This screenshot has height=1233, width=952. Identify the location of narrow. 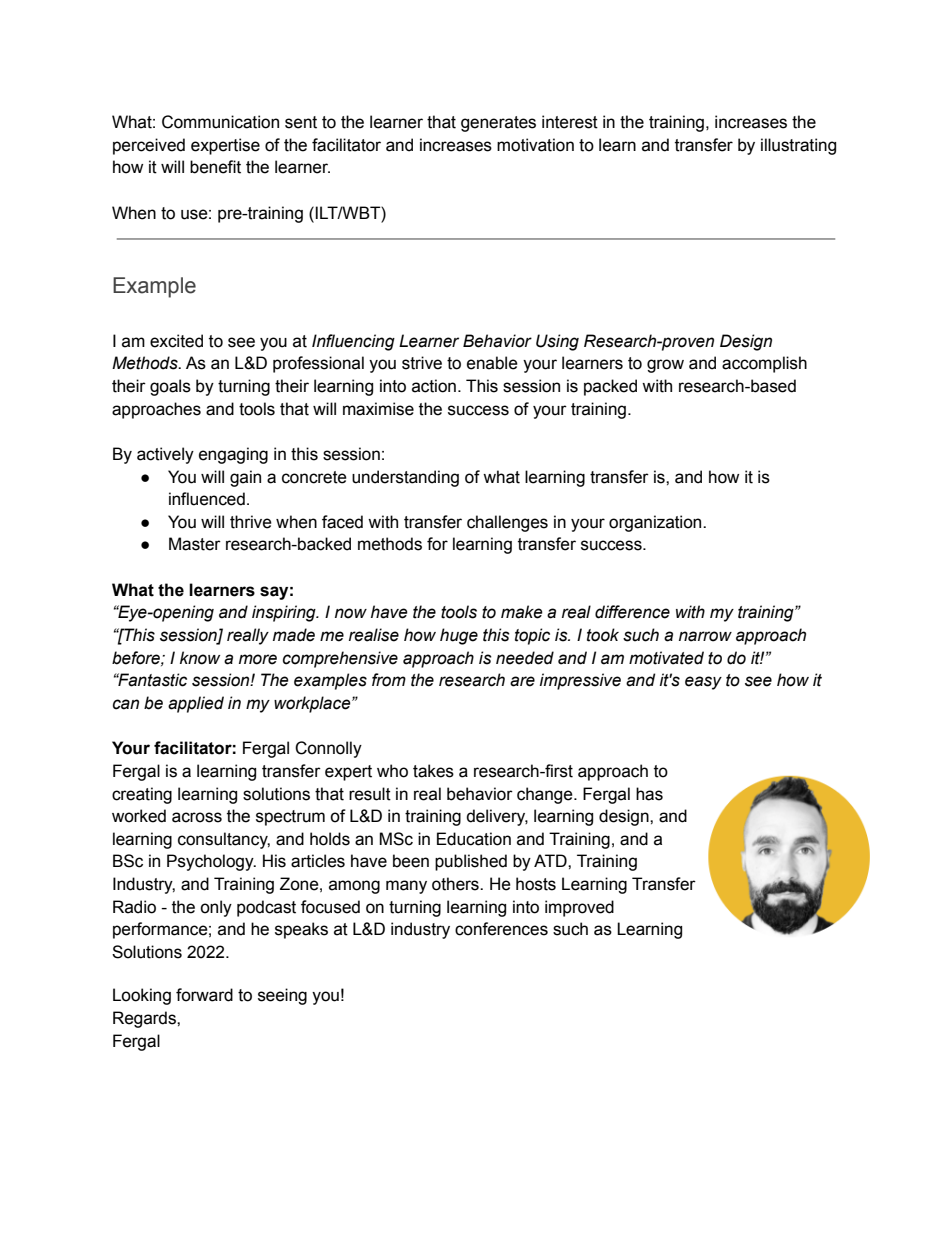
(705, 636).
